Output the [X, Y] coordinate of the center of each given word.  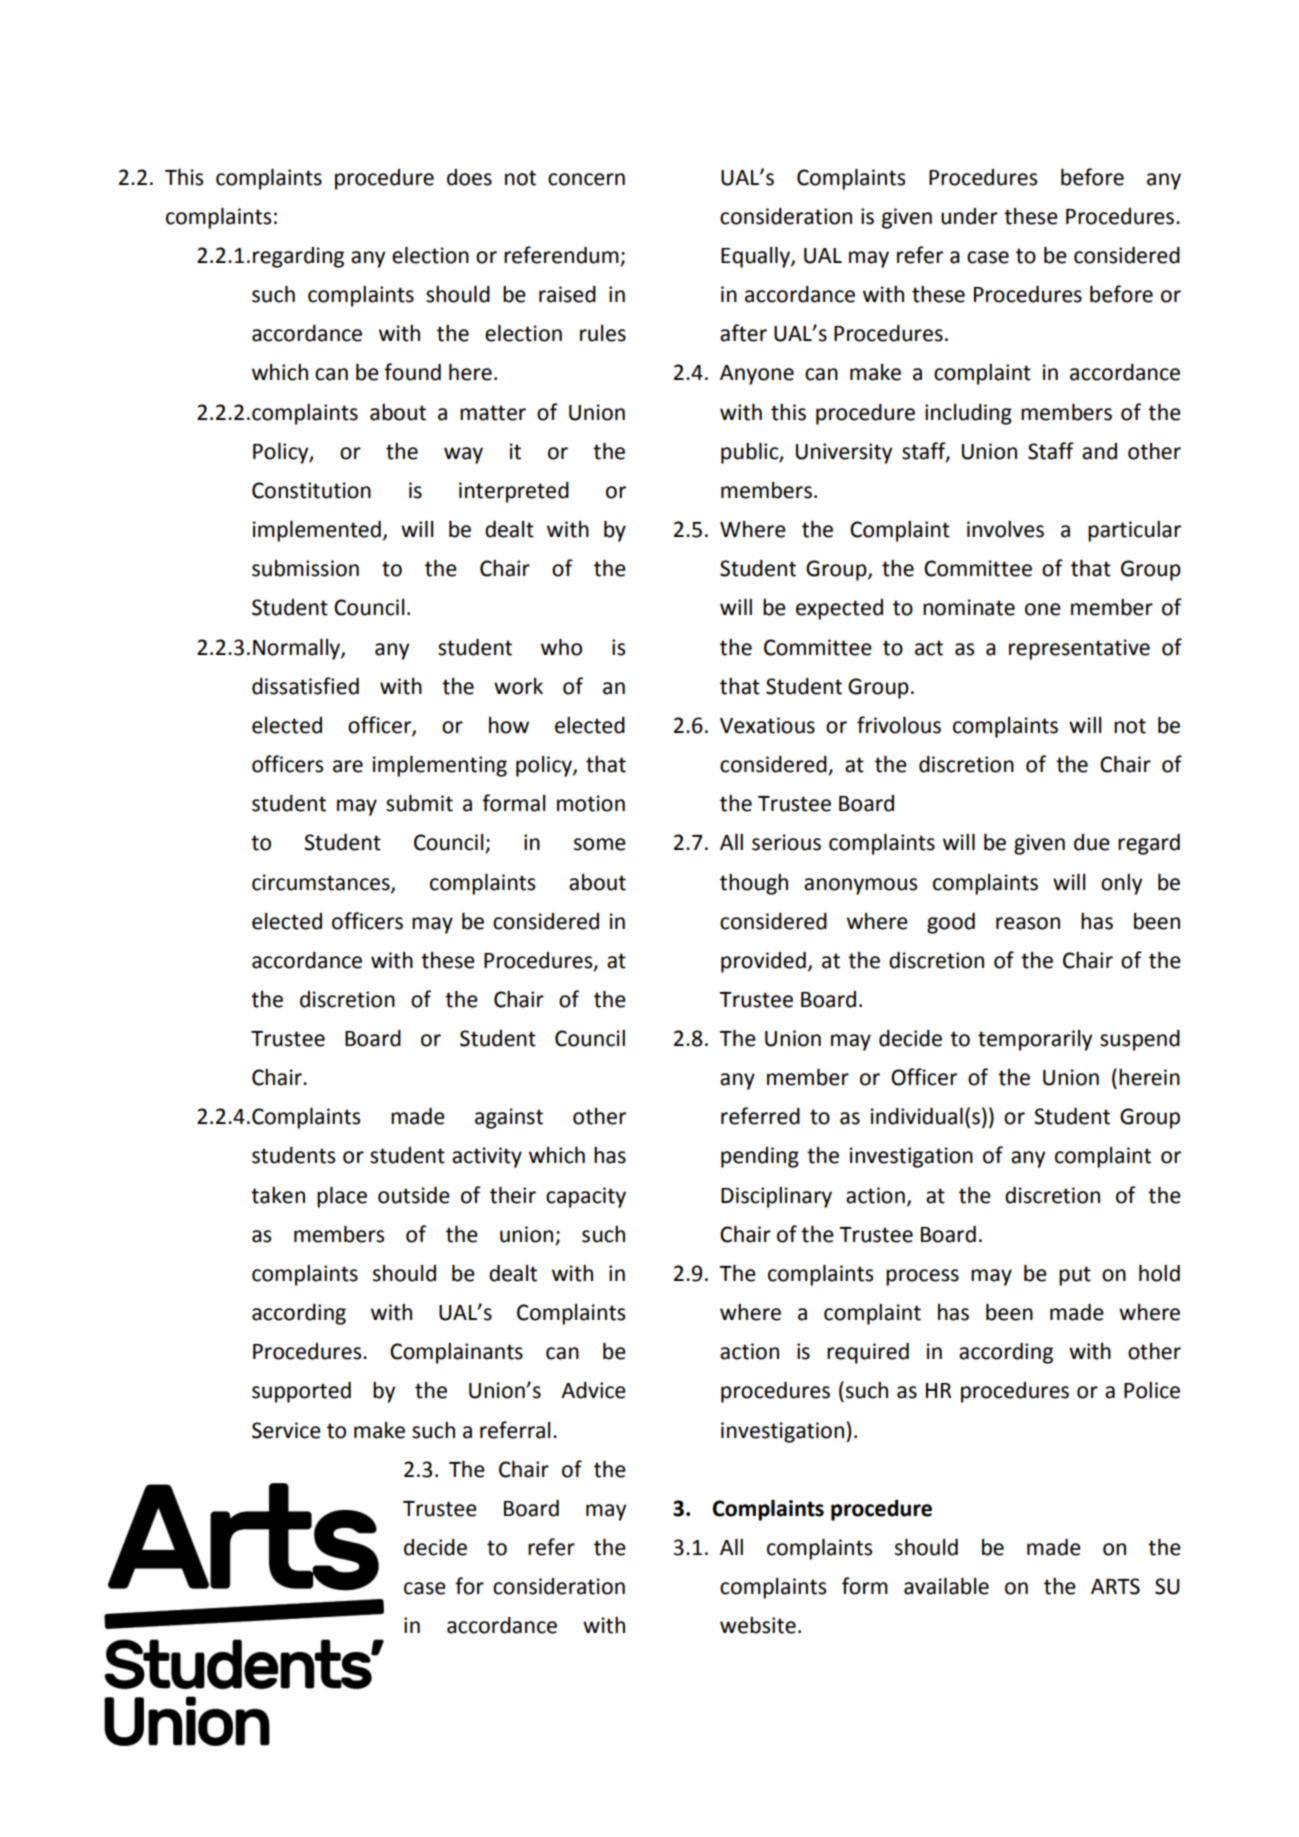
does [469, 177]
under [969, 216]
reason [1028, 923]
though [754, 884]
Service [286, 1430]
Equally [756, 257]
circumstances [322, 883]
